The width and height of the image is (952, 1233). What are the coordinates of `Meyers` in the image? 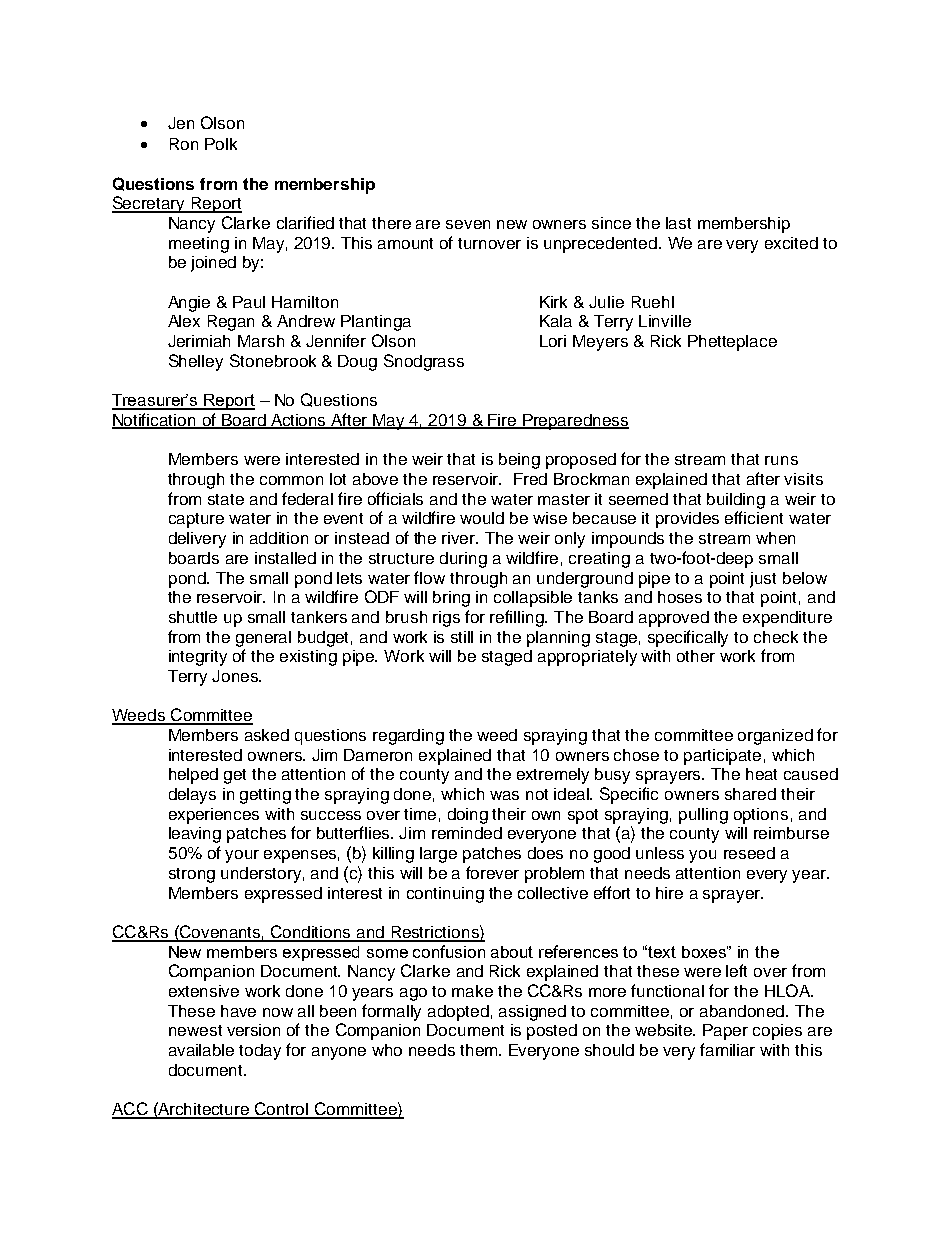 It's located at (600, 343).
